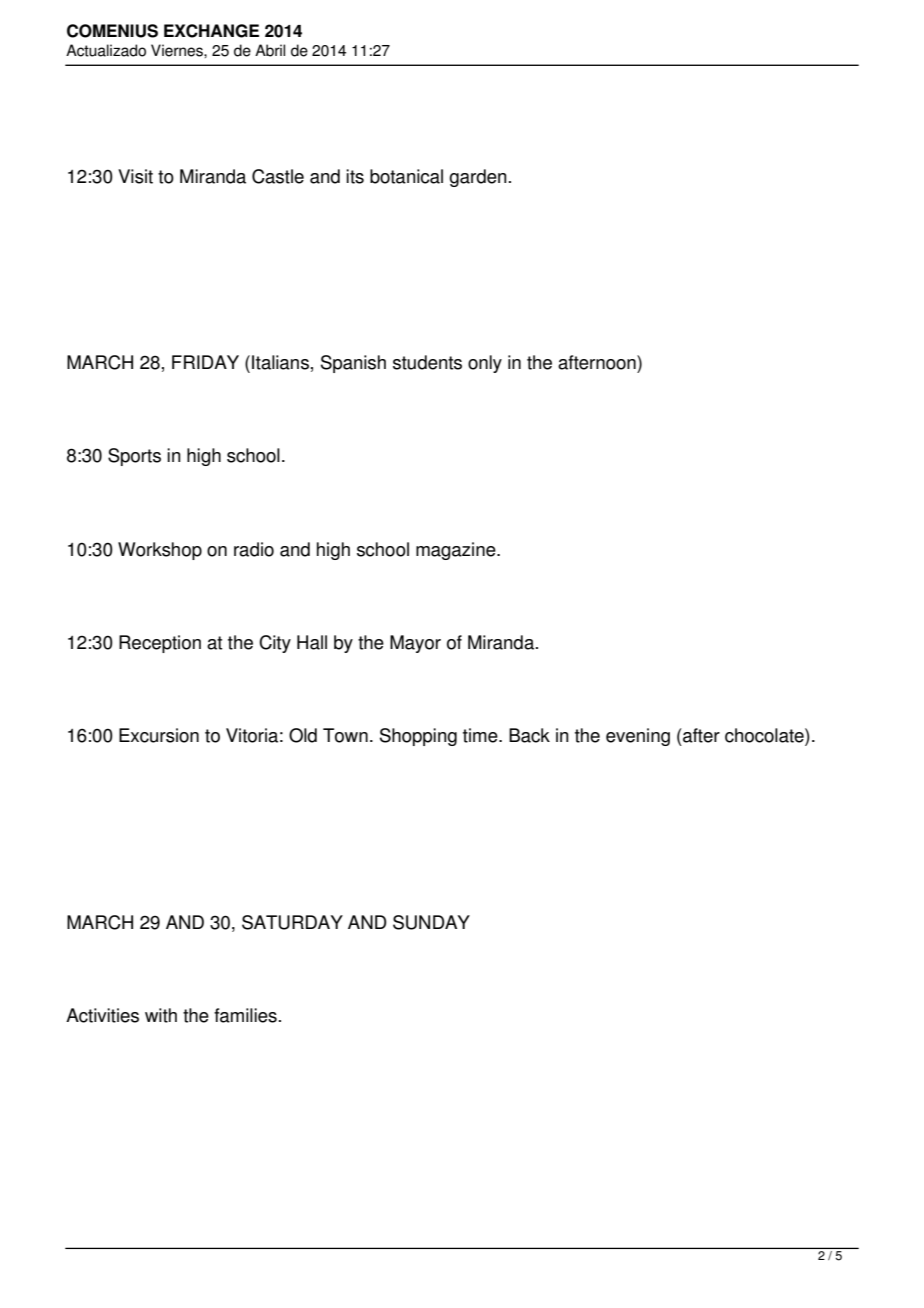  I want to click on garden, so click(478, 178).
